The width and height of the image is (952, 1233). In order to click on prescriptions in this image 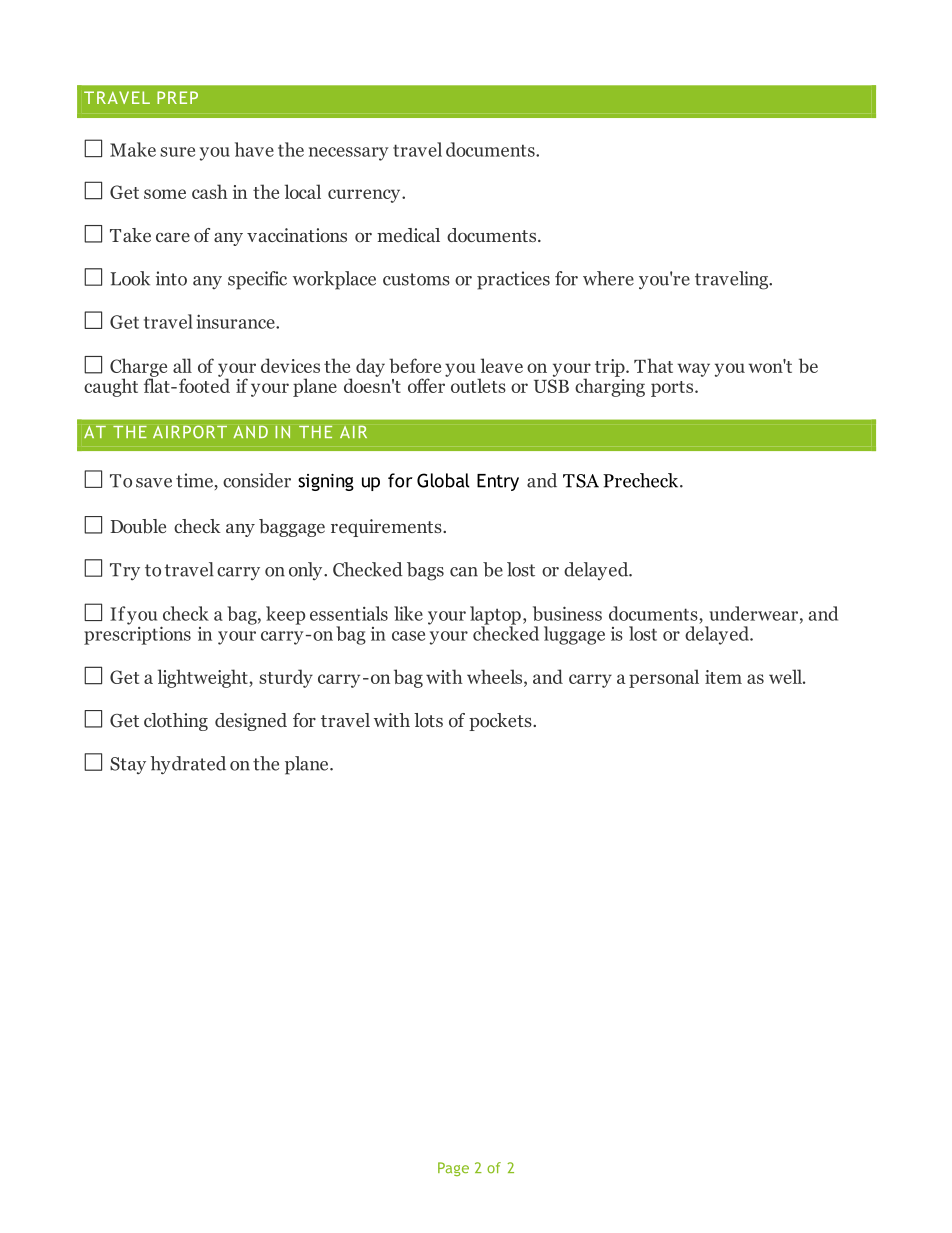, I will do `click(137, 634)`.
